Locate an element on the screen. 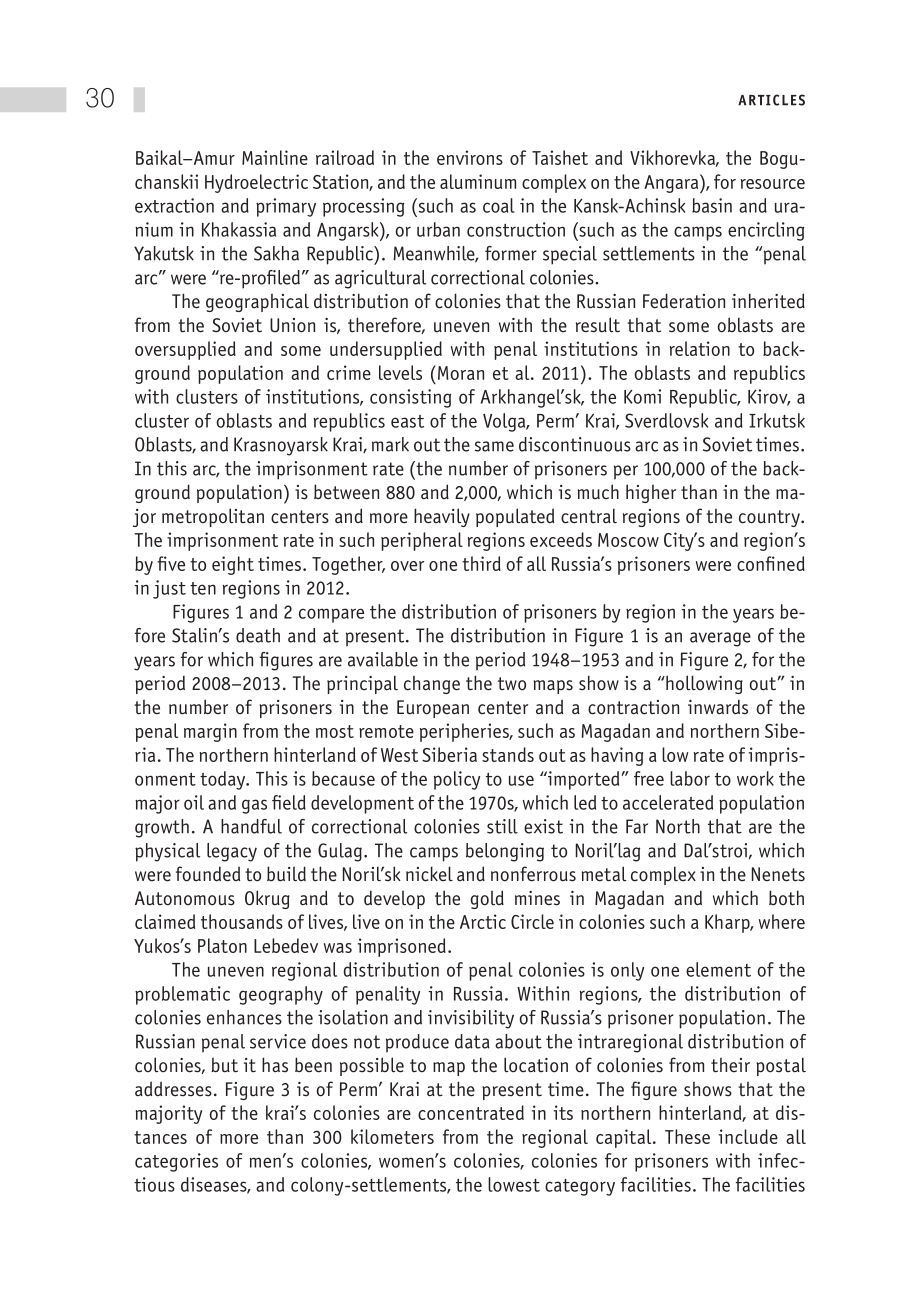  Mainline is located at coordinates (275, 157).
